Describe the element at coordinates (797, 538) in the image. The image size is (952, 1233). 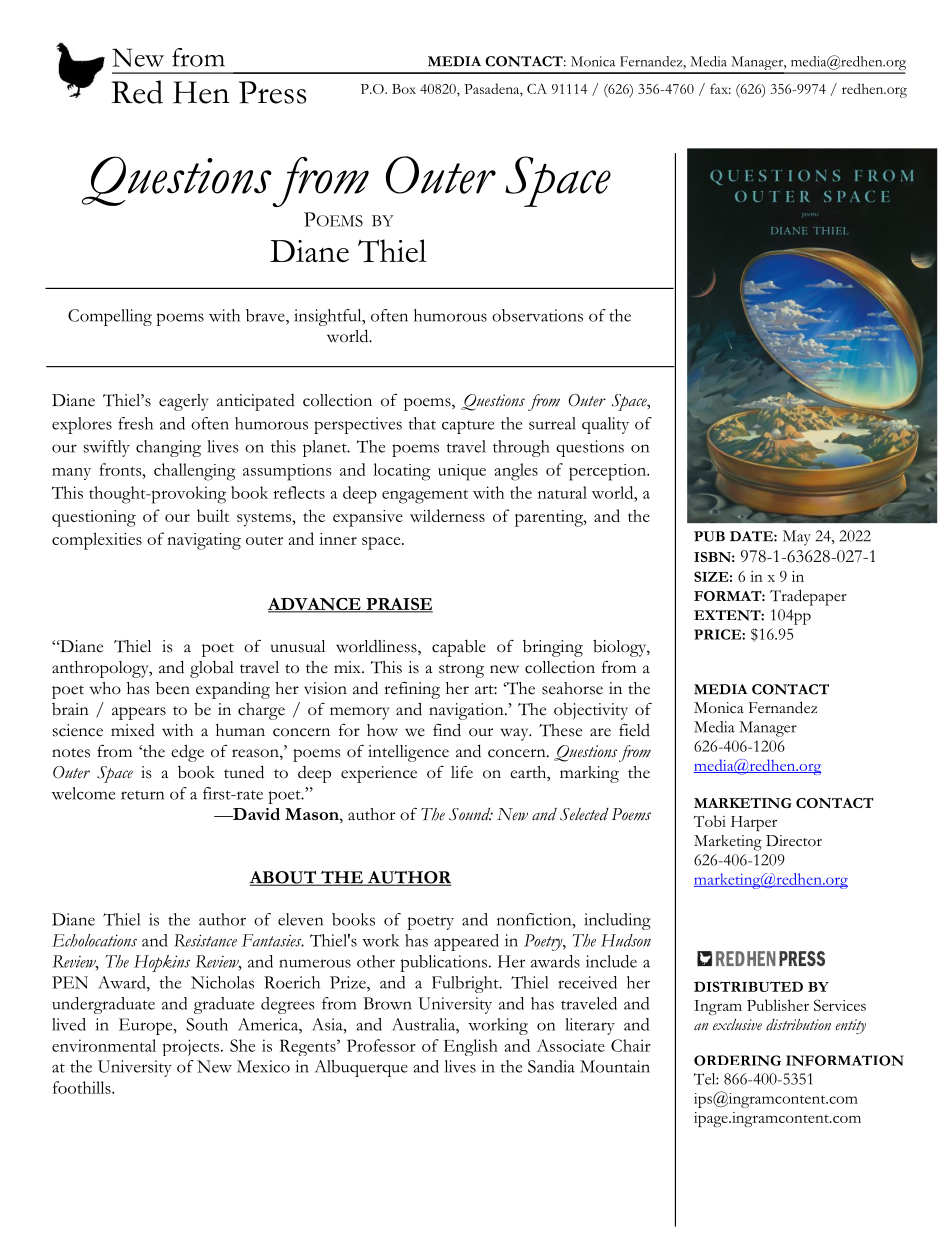
I see `May` at that location.
